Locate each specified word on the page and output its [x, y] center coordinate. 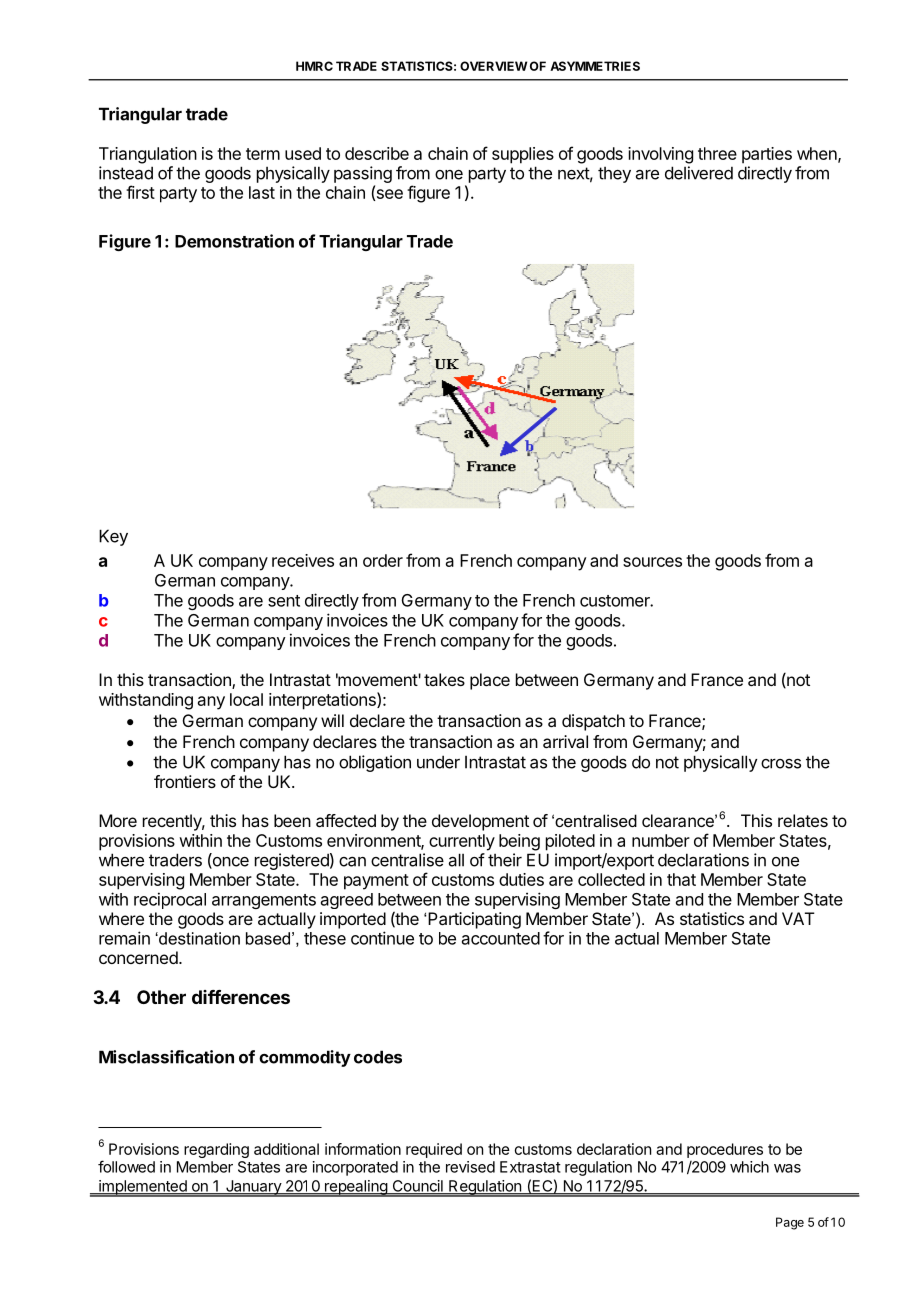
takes [444, 679]
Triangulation [148, 155]
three [717, 153]
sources [652, 562]
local [246, 699]
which [749, 1167]
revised [470, 1167]
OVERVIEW [493, 66]
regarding [216, 1150]
